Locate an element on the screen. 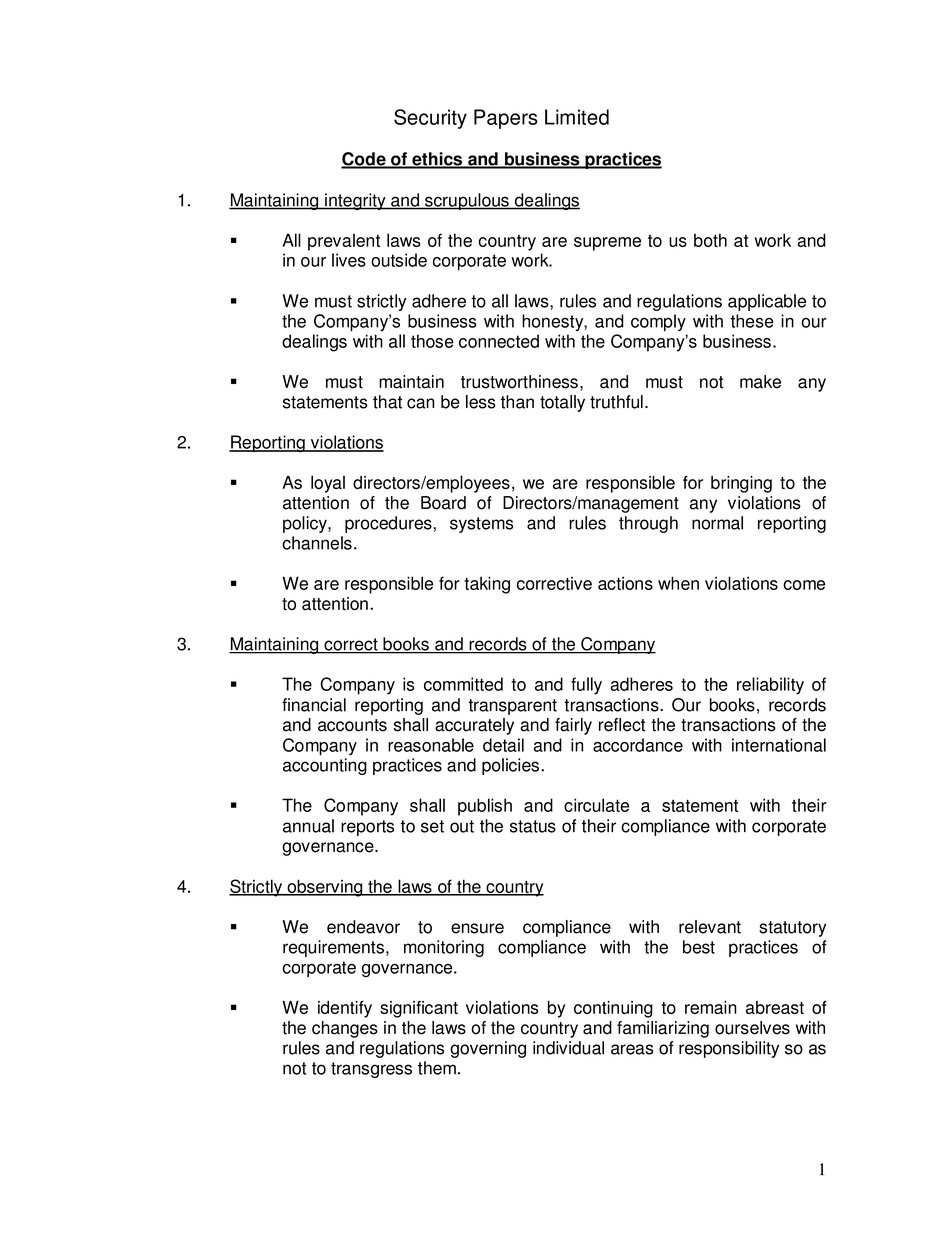 The image size is (952, 1233). reports is located at coordinates (367, 828).
